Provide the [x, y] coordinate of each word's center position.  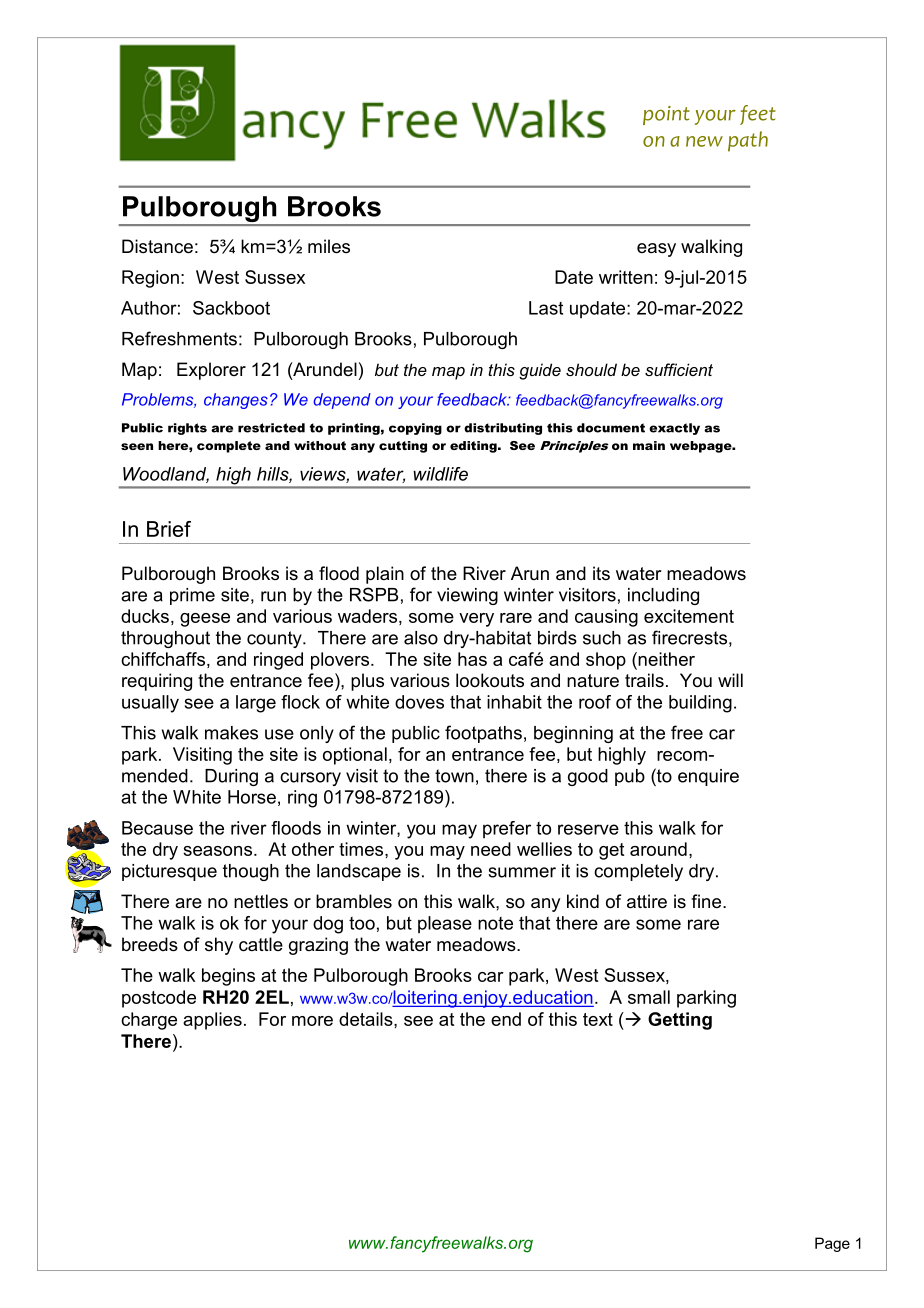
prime [192, 596]
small [649, 997]
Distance [157, 246]
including [663, 596]
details [367, 1019]
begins [228, 977]
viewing [467, 596]
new [704, 141]
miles [329, 246]
